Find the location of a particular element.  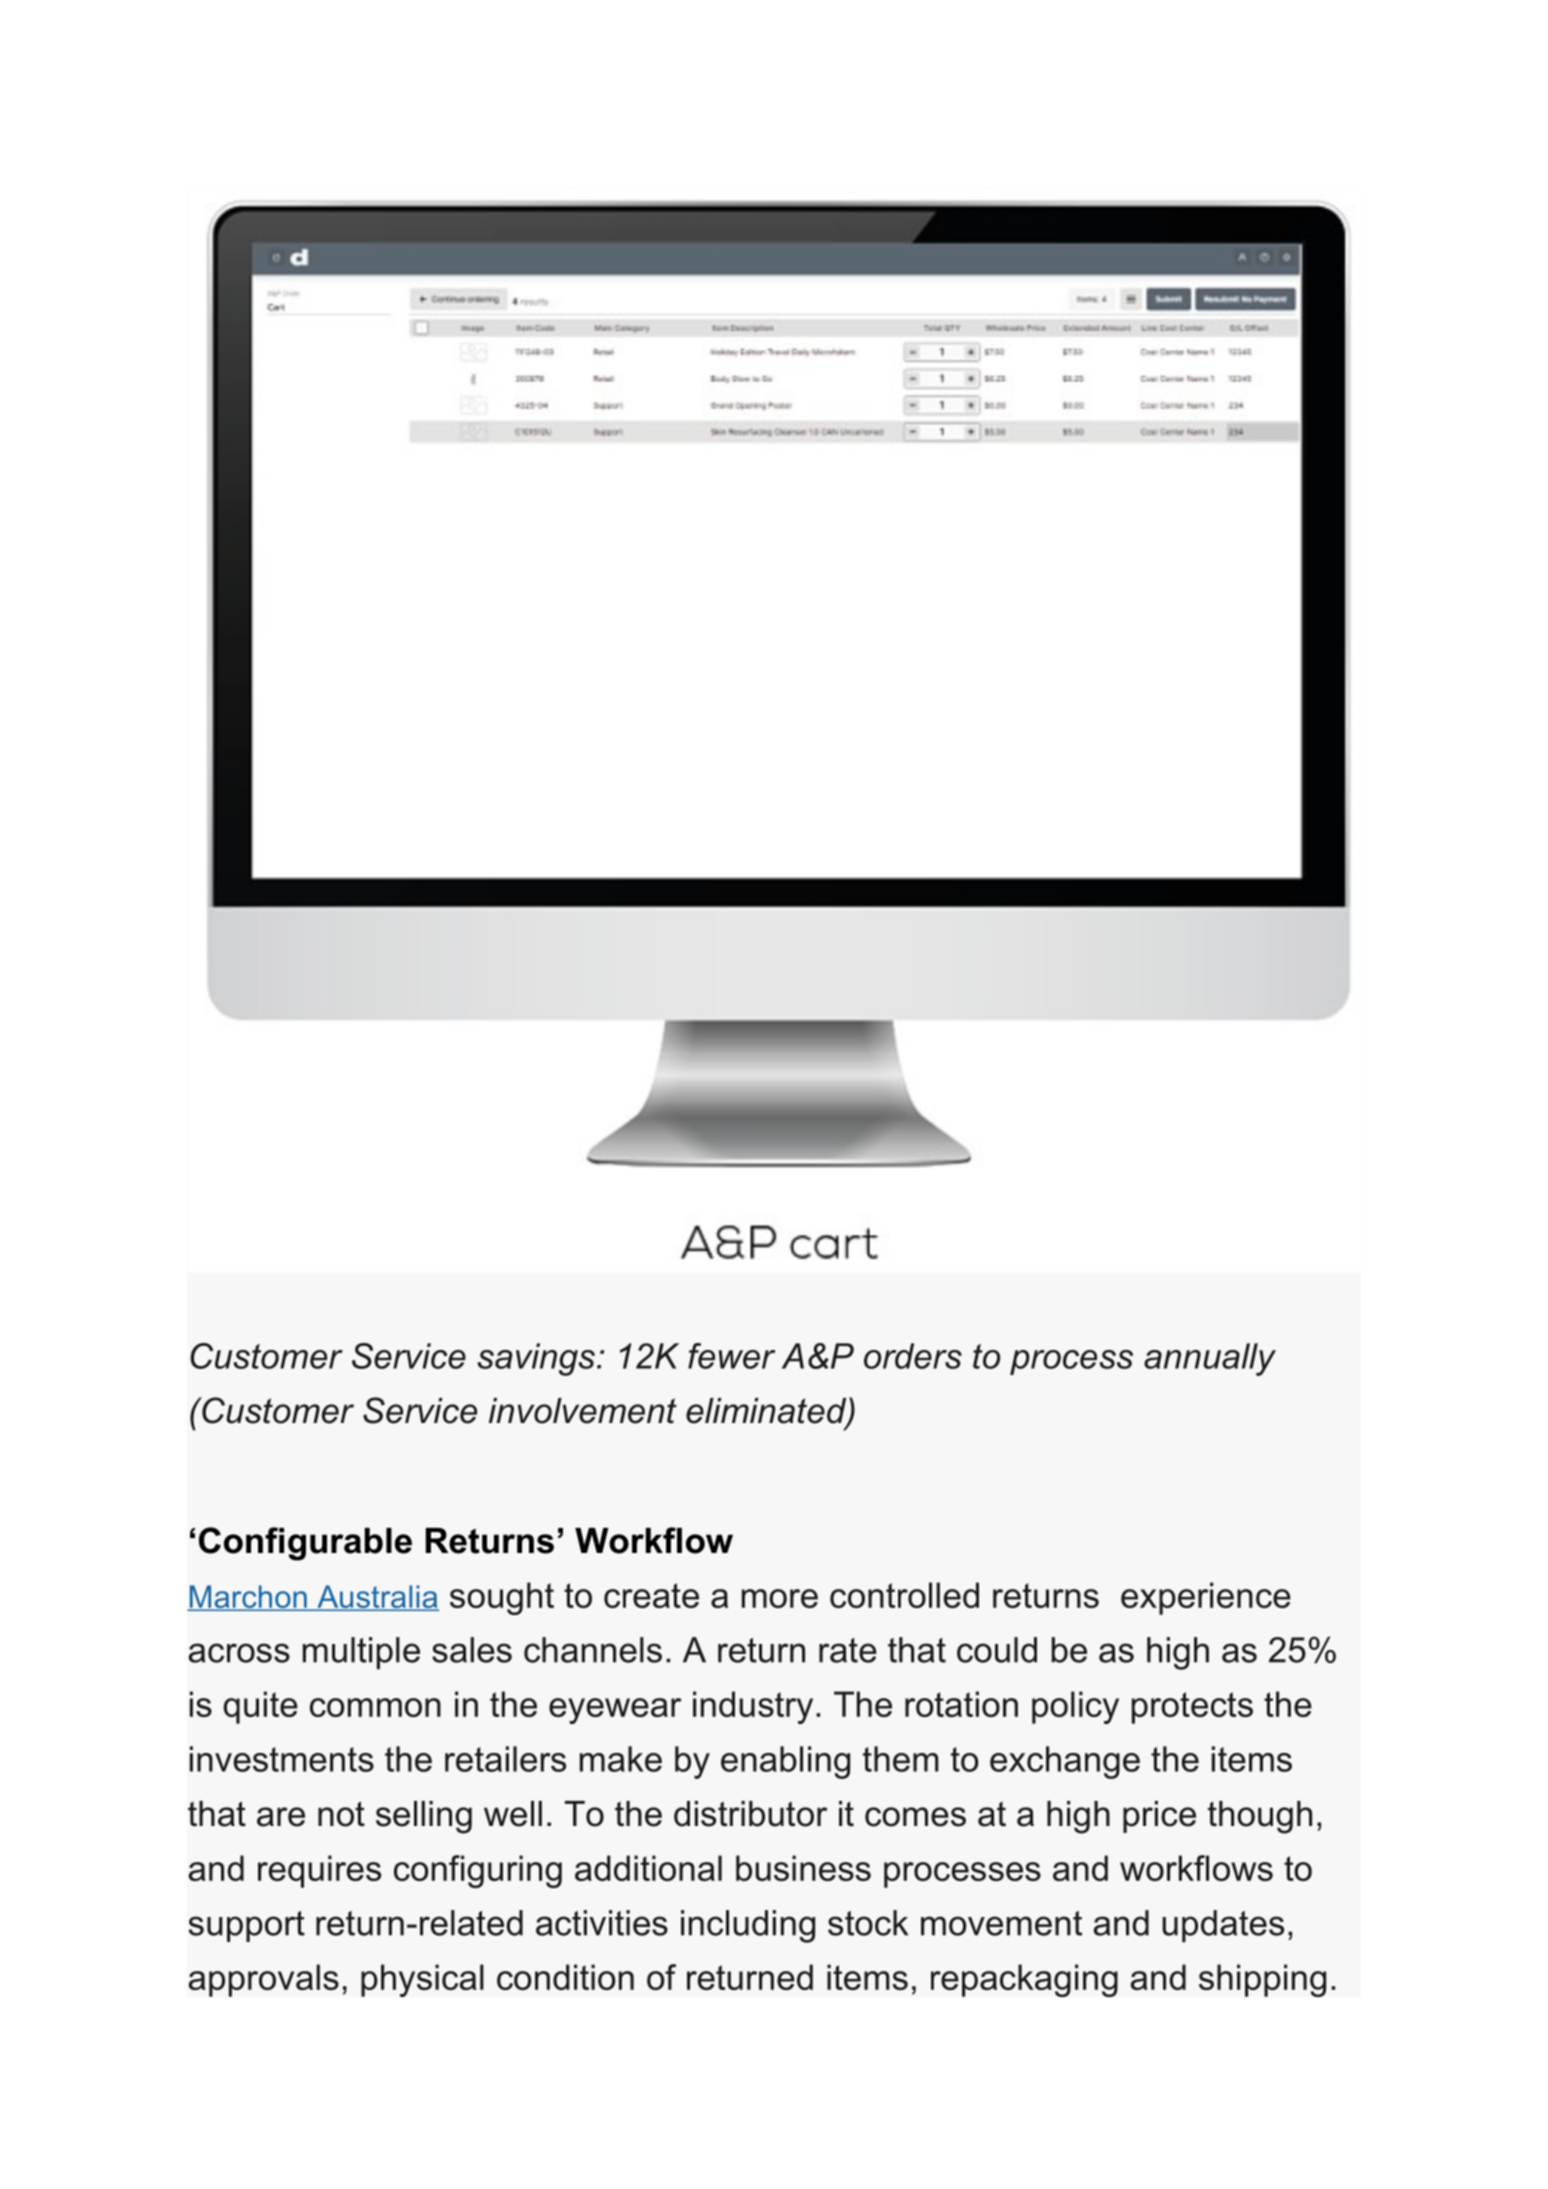

distributor is located at coordinates (751, 1814).
